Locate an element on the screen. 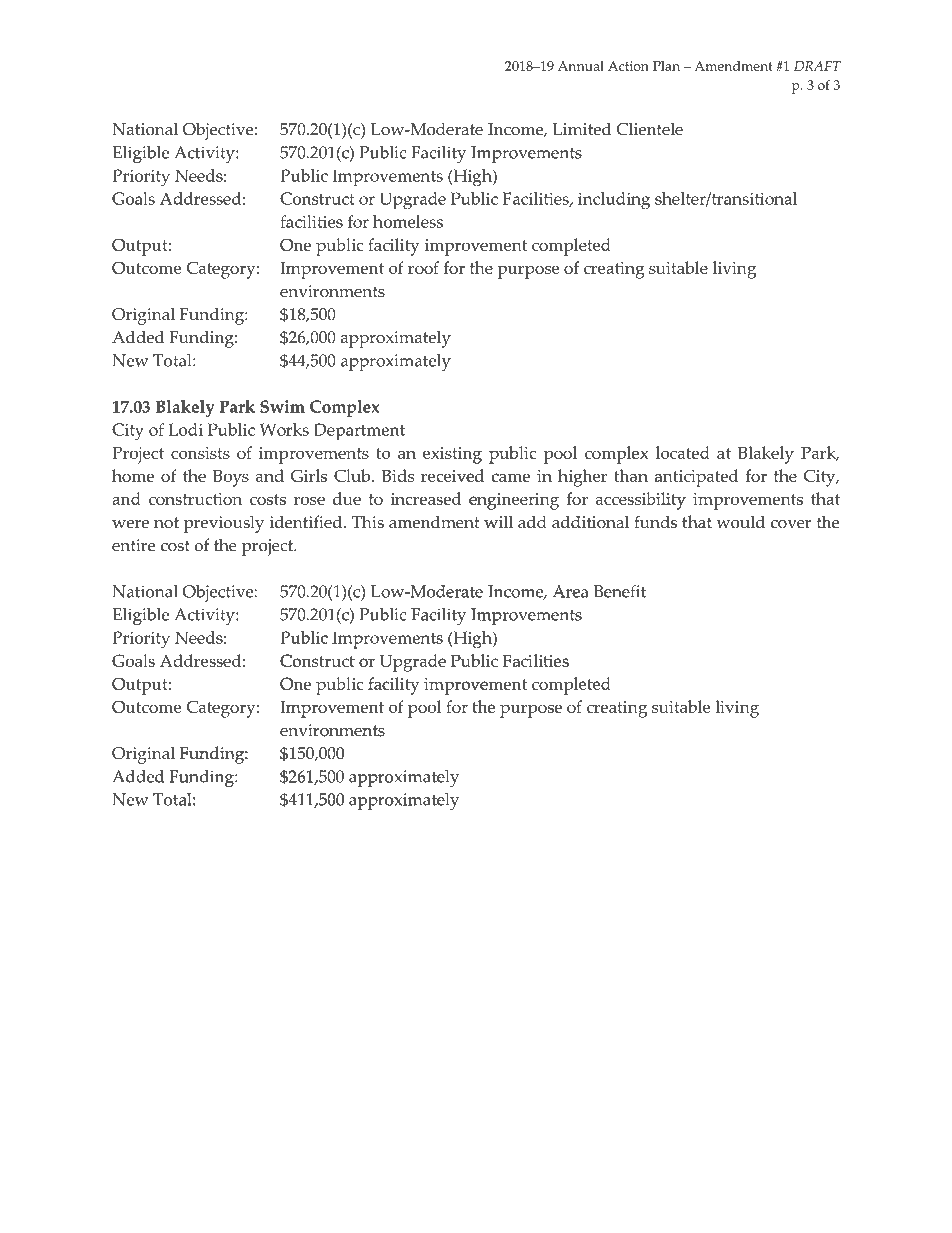 The width and height of the screenshot is (952, 1233). located is located at coordinates (683, 452).
